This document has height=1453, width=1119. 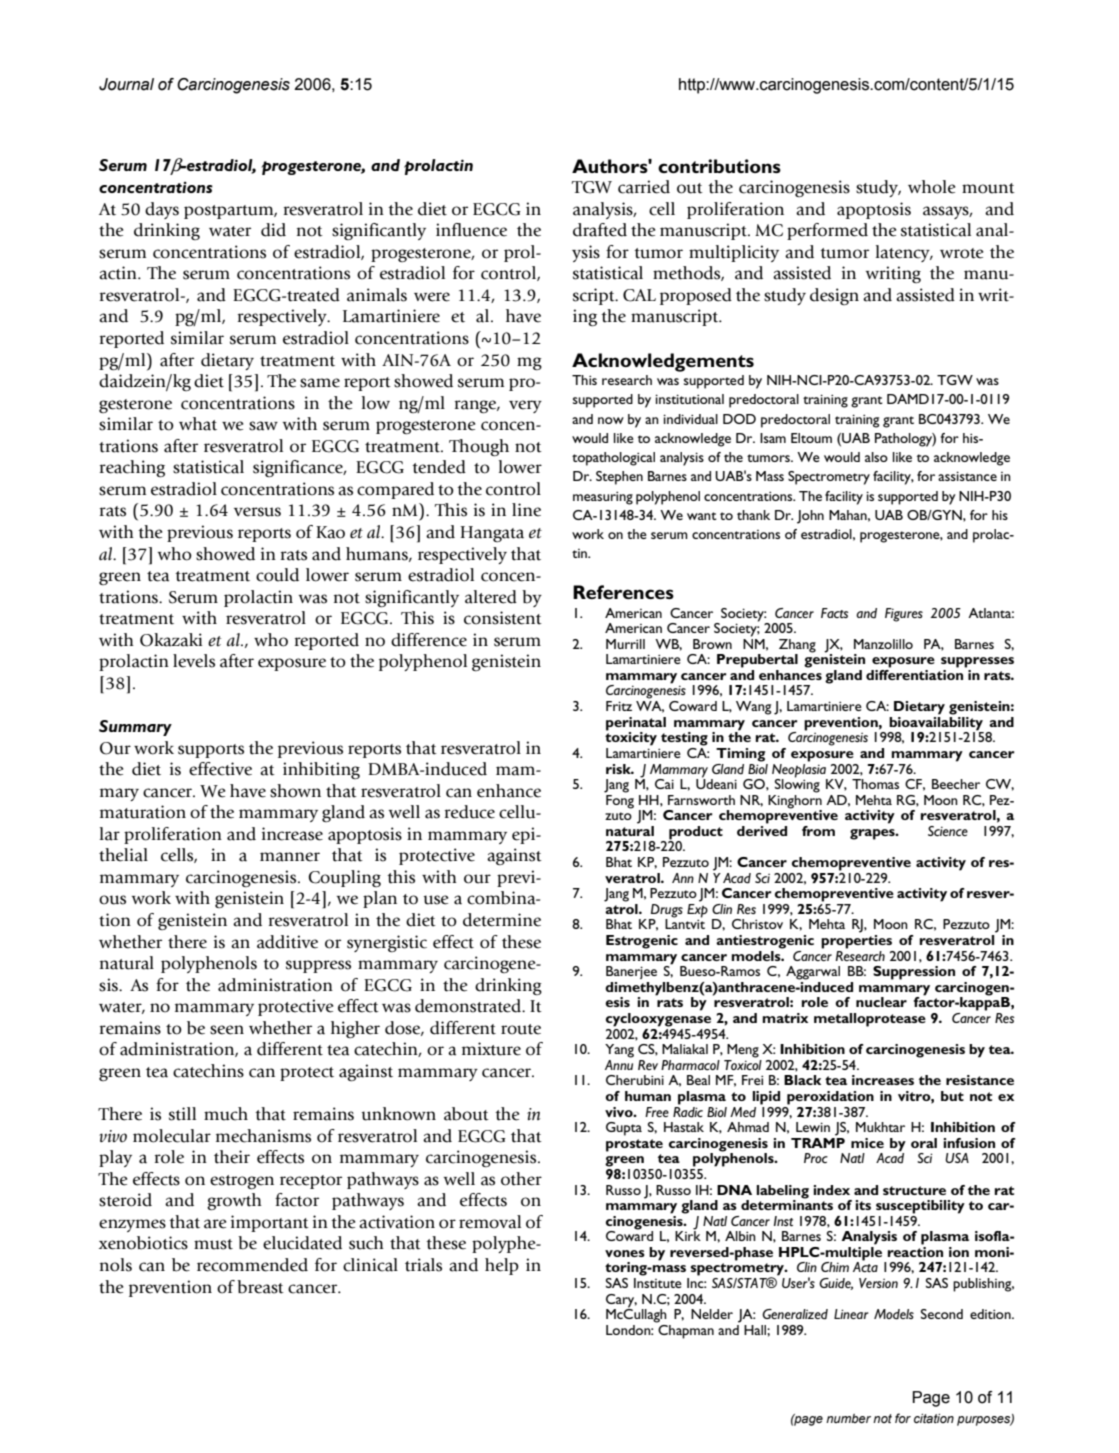 What do you see at coordinates (856, 940) in the document?
I see `properties` at bounding box center [856, 940].
